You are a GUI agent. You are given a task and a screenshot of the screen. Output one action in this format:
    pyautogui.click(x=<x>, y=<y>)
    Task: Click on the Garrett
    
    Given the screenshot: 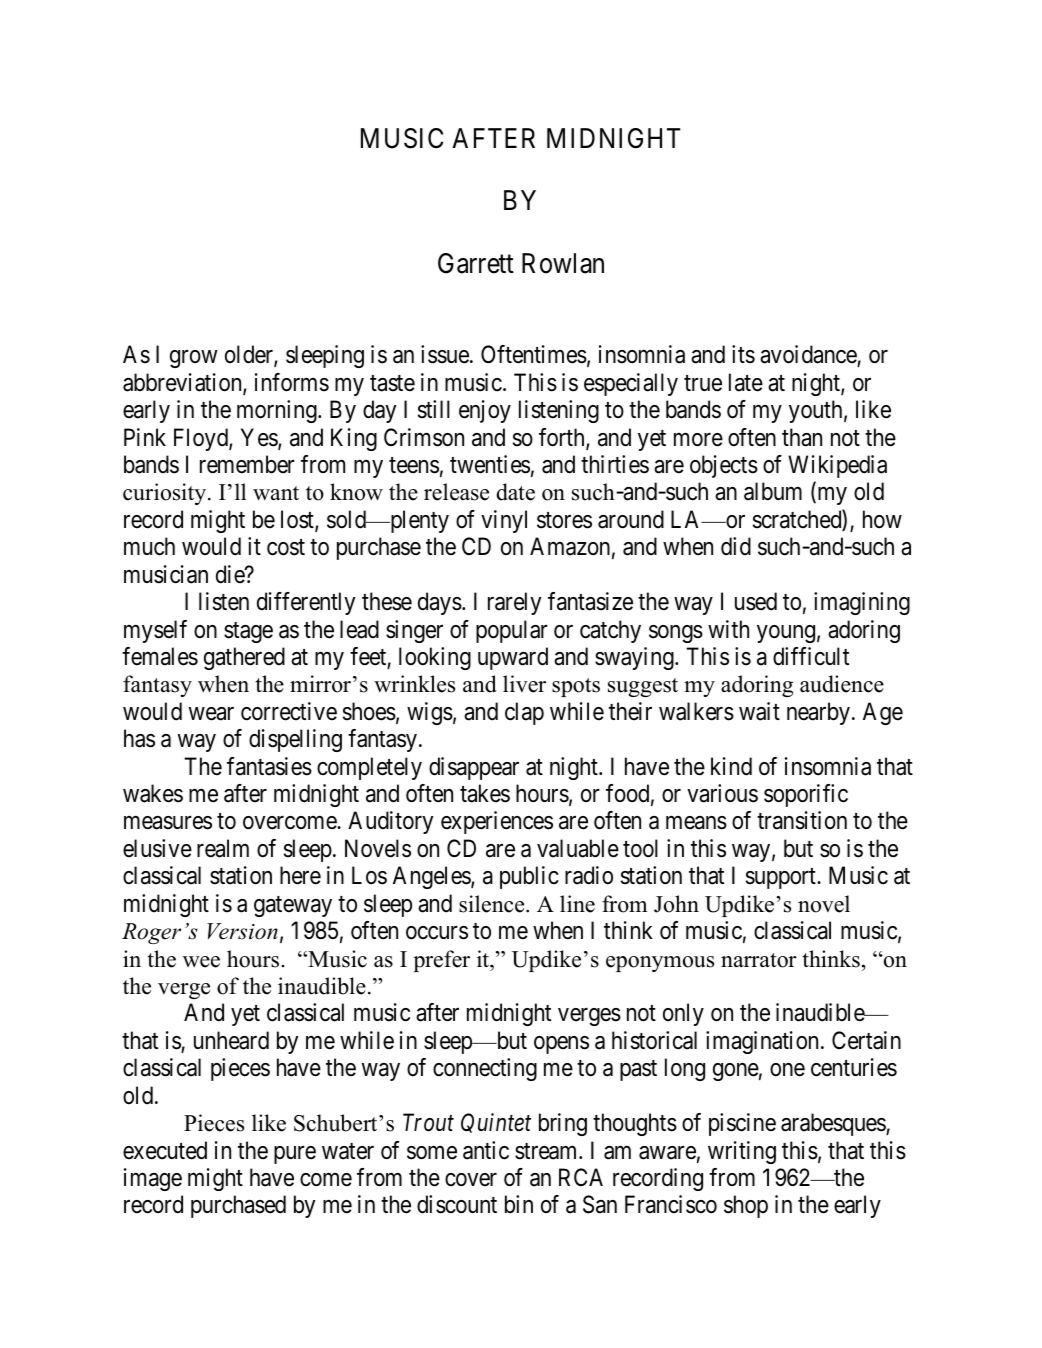 What is the action you would take?
    pyautogui.click(x=476, y=263)
